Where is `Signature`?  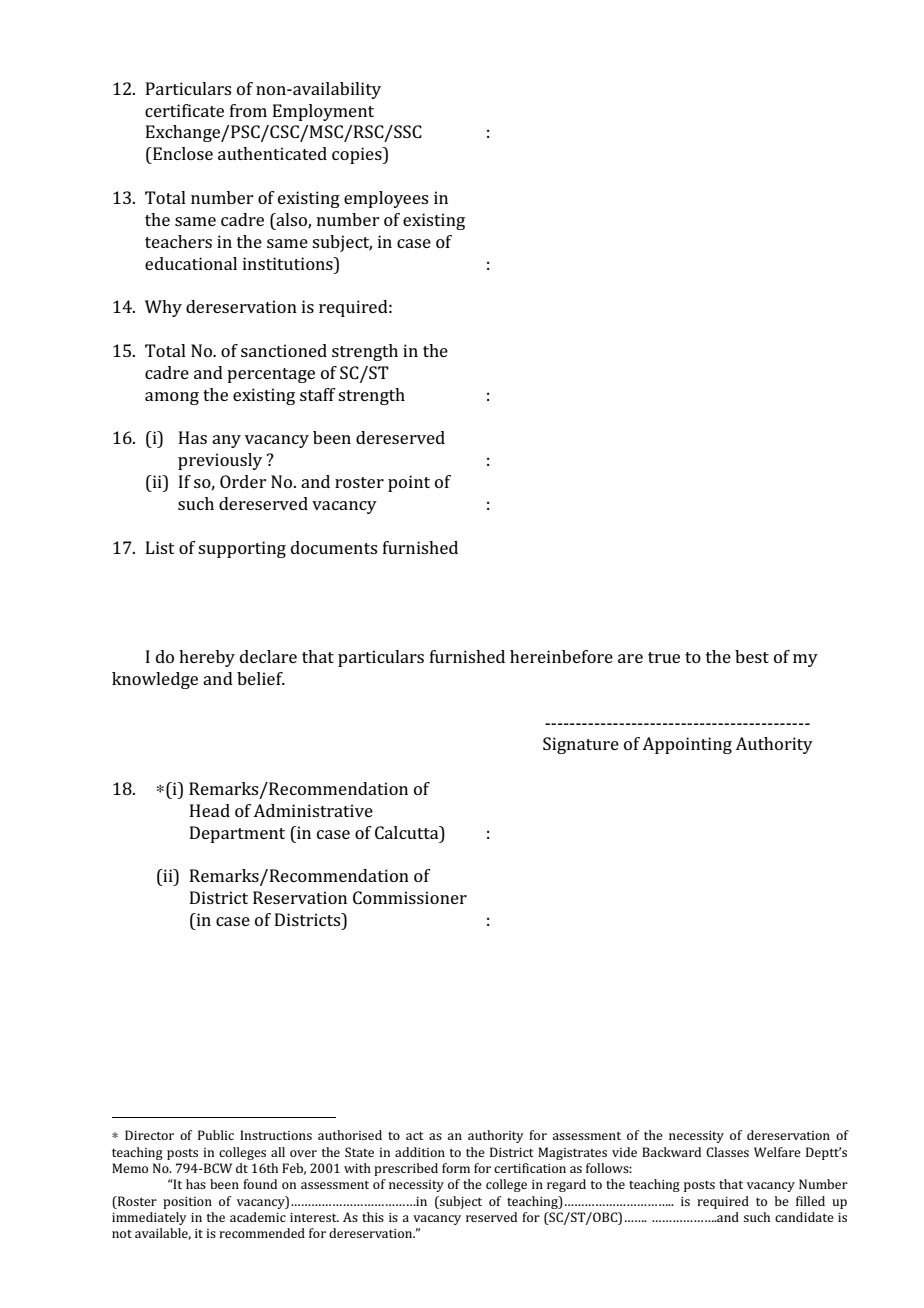
Signature is located at coordinates (581, 745).
